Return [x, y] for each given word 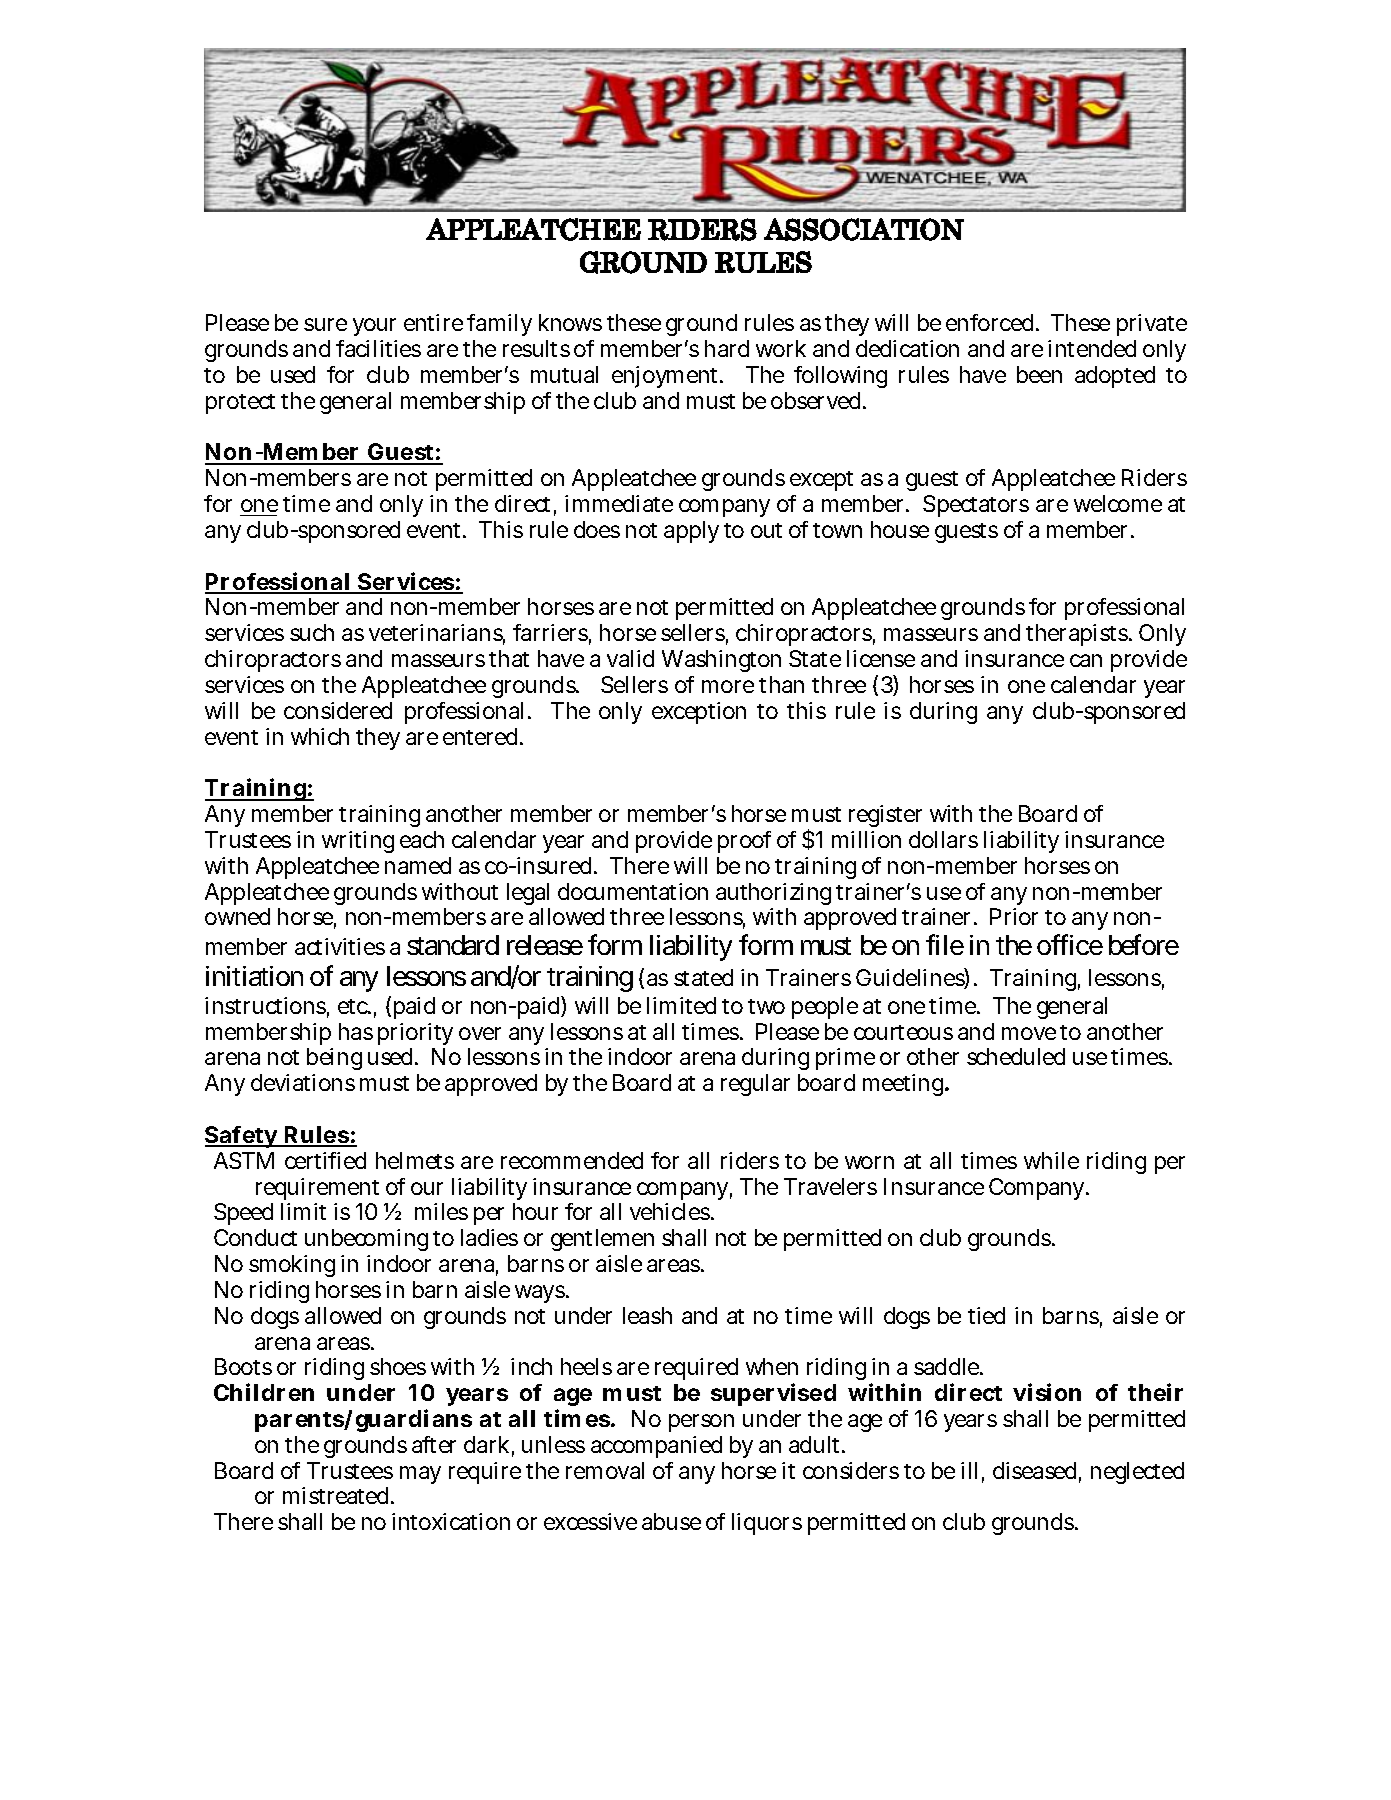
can [1086, 660]
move [1029, 1033]
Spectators [976, 506]
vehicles [671, 1211]
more [728, 686]
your [374, 327]
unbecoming [366, 1240]
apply [691, 532]
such [312, 632]
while [1051, 1160]
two [766, 1006]
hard [727, 348]
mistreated [338, 1495]
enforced [991, 322]
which [320, 736]
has [356, 1031]
